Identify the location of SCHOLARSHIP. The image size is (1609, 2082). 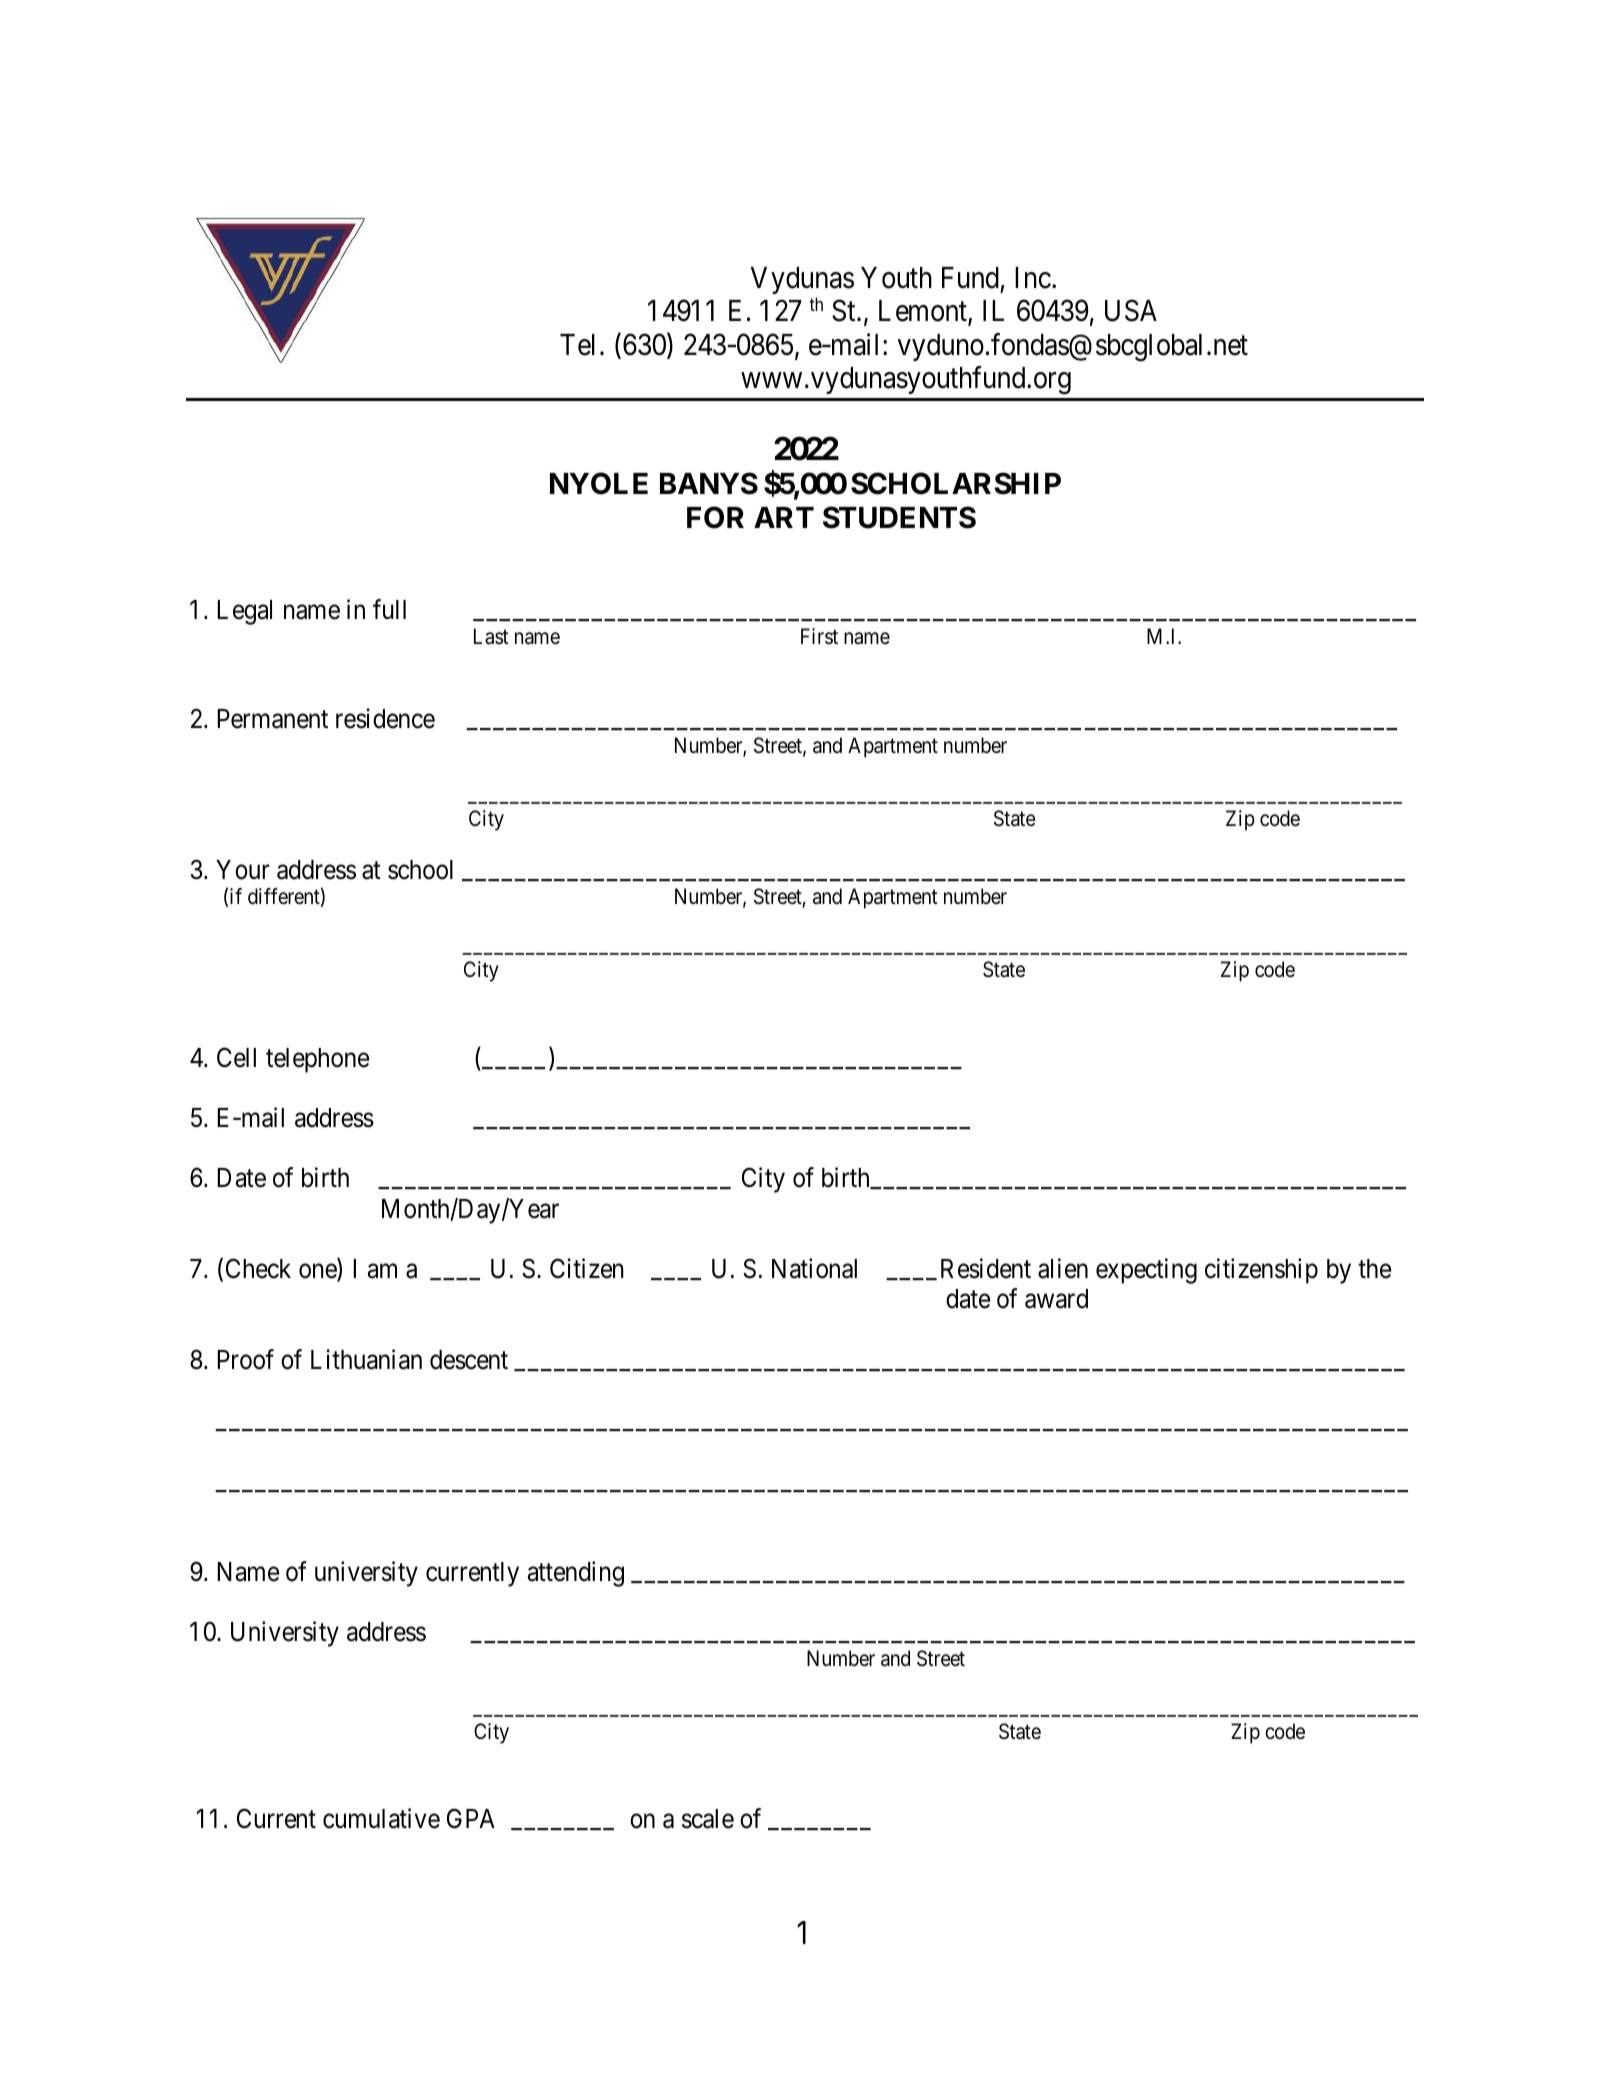
(956, 483).
